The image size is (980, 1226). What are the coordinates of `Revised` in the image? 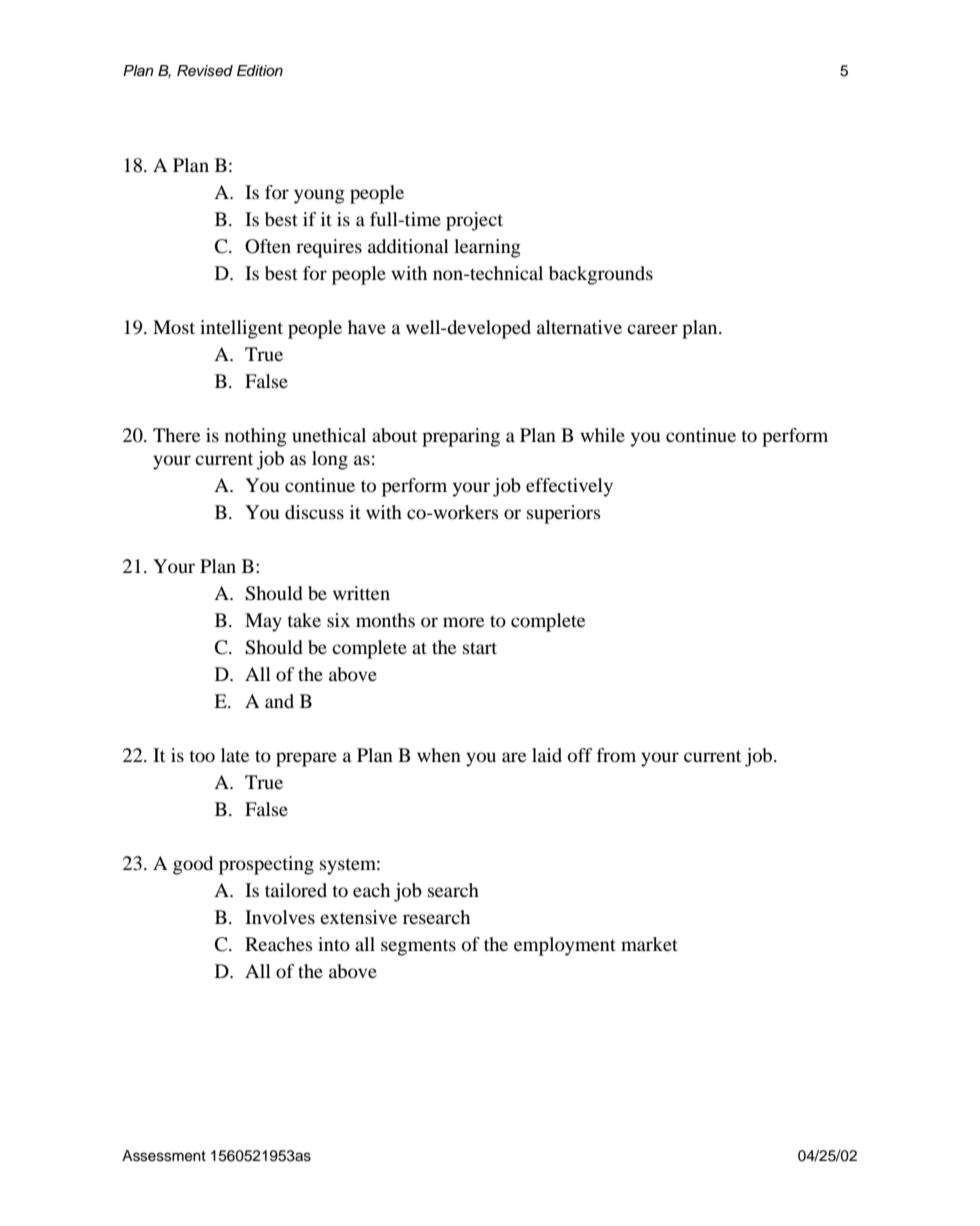 It's located at (205, 71).
